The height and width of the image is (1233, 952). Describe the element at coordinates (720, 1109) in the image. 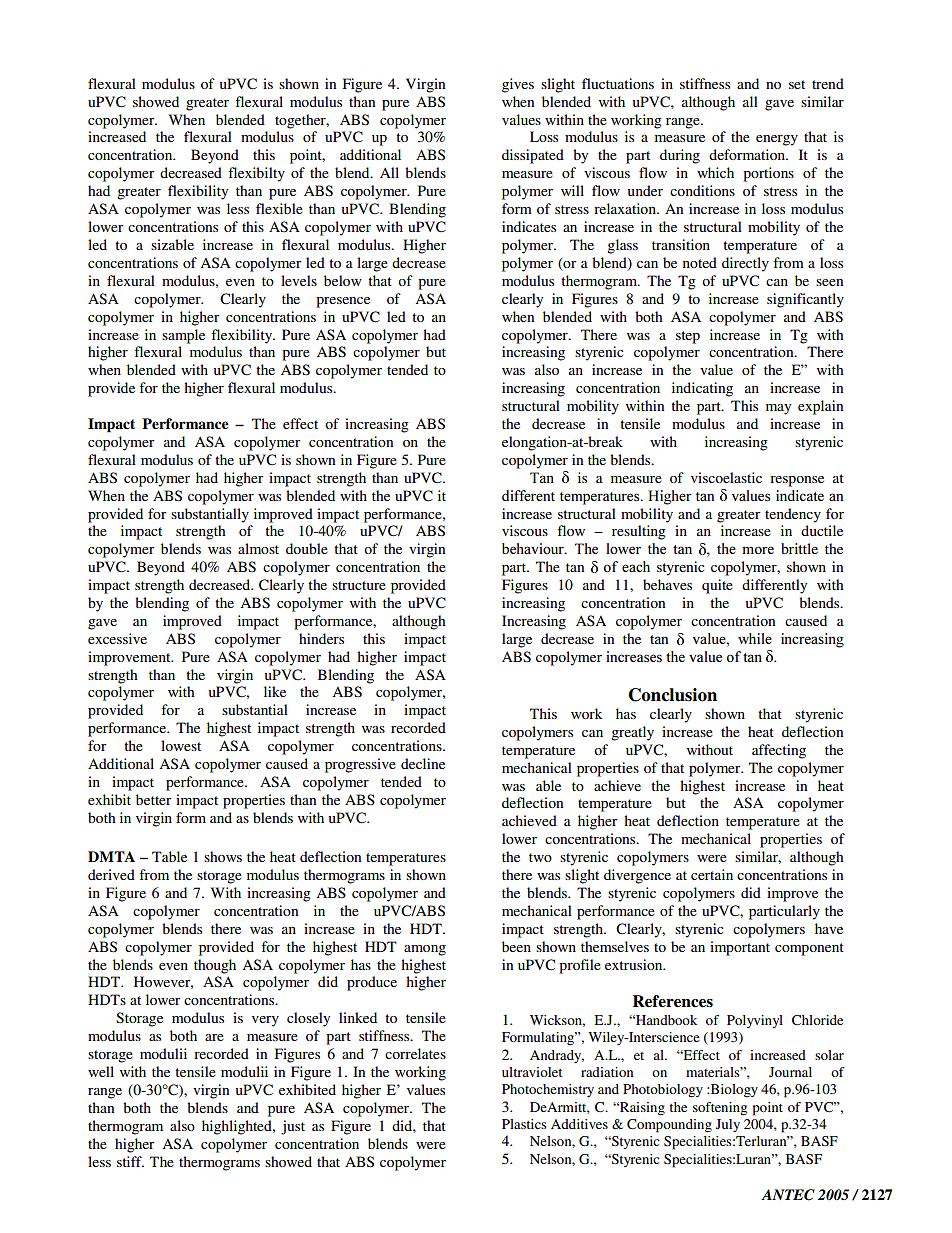

I see `softening` at that location.
